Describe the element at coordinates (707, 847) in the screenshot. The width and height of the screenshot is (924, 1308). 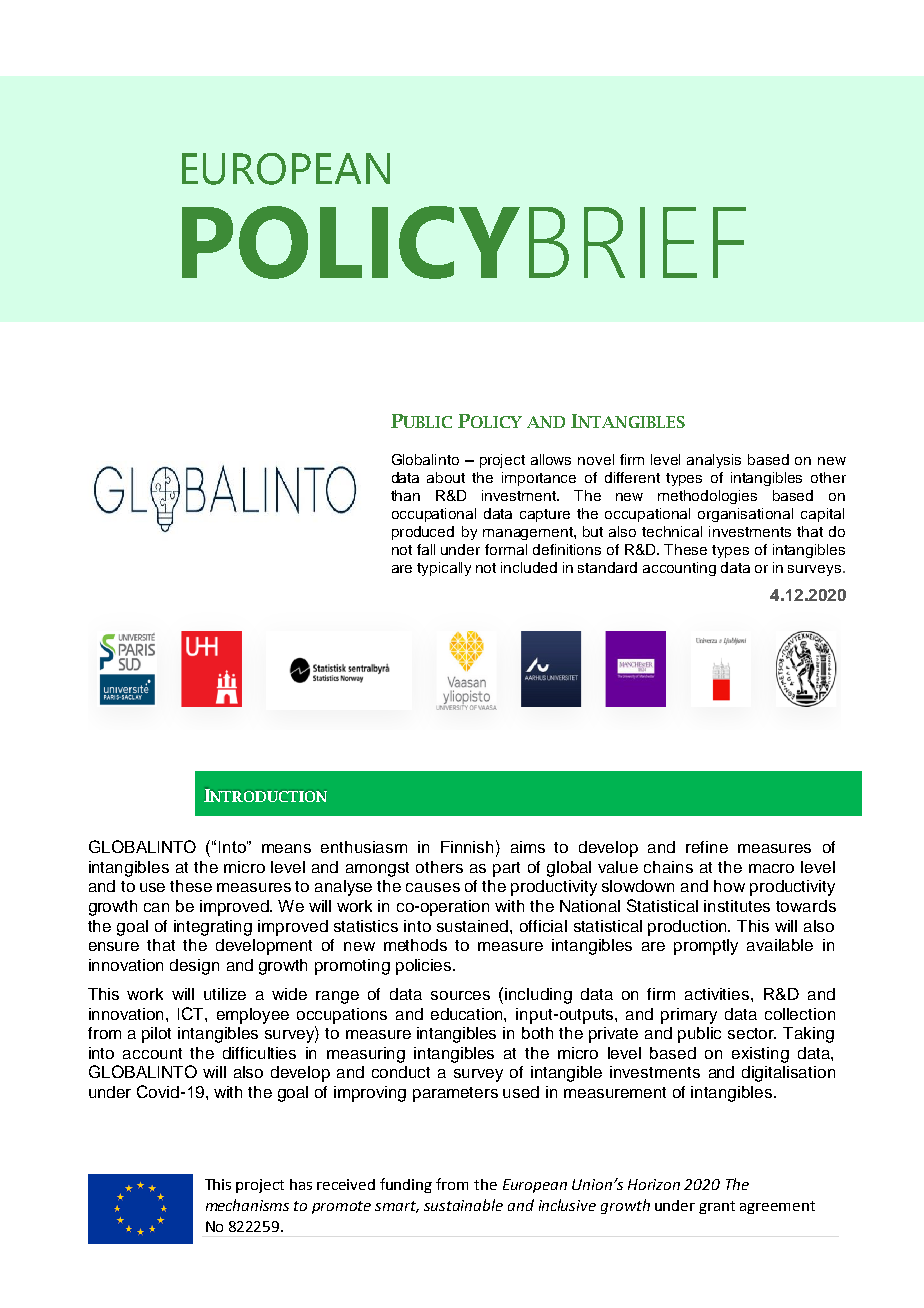
I see `refine` at that location.
